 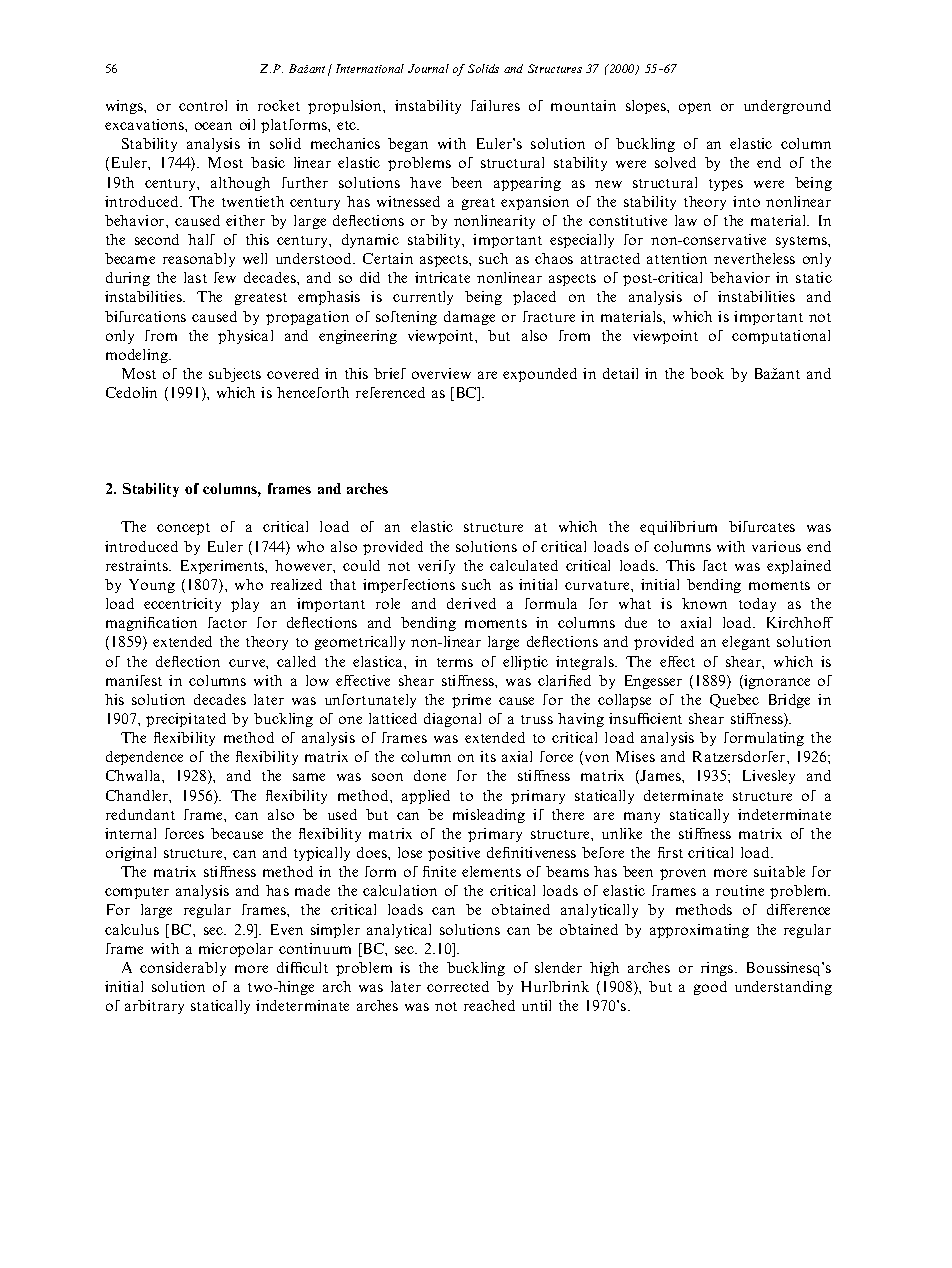 I want to click on control, so click(x=203, y=105).
